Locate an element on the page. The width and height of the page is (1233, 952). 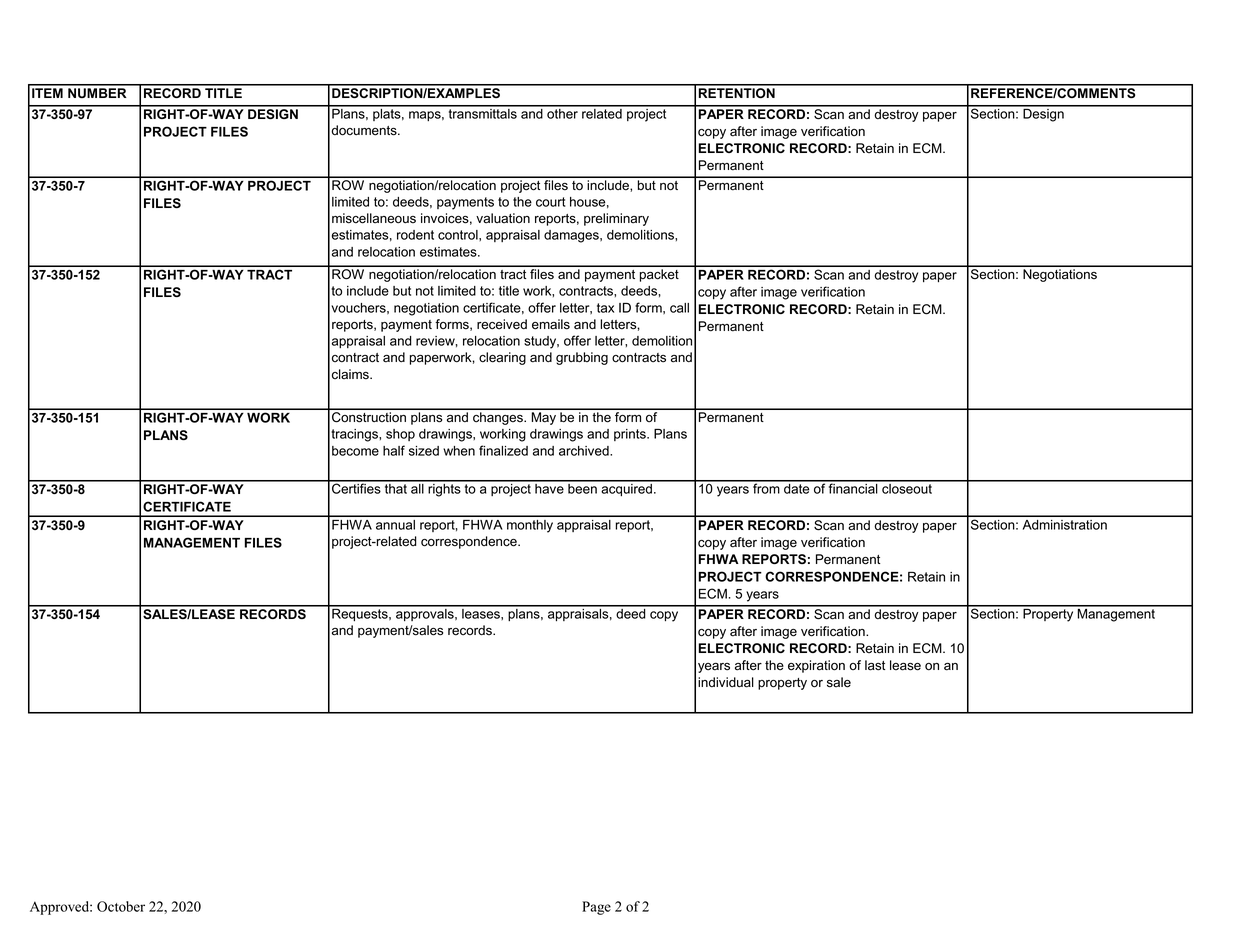
last is located at coordinates (875, 665).
